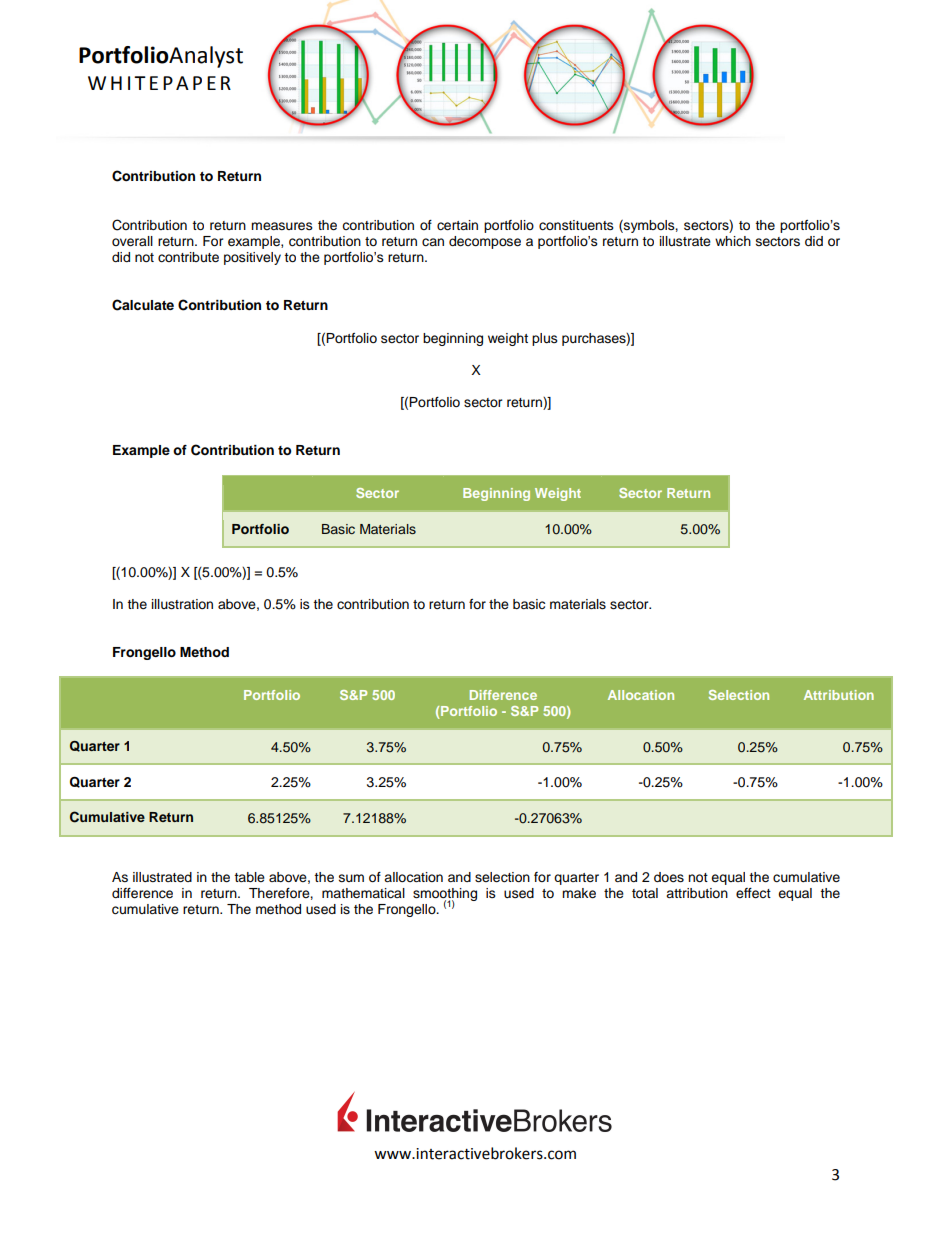 The height and width of the screenshot is (1233, 952). Describe the element at coordinates (159, 83) in the screenshot. I see `WHITEPAPER` at that location.
